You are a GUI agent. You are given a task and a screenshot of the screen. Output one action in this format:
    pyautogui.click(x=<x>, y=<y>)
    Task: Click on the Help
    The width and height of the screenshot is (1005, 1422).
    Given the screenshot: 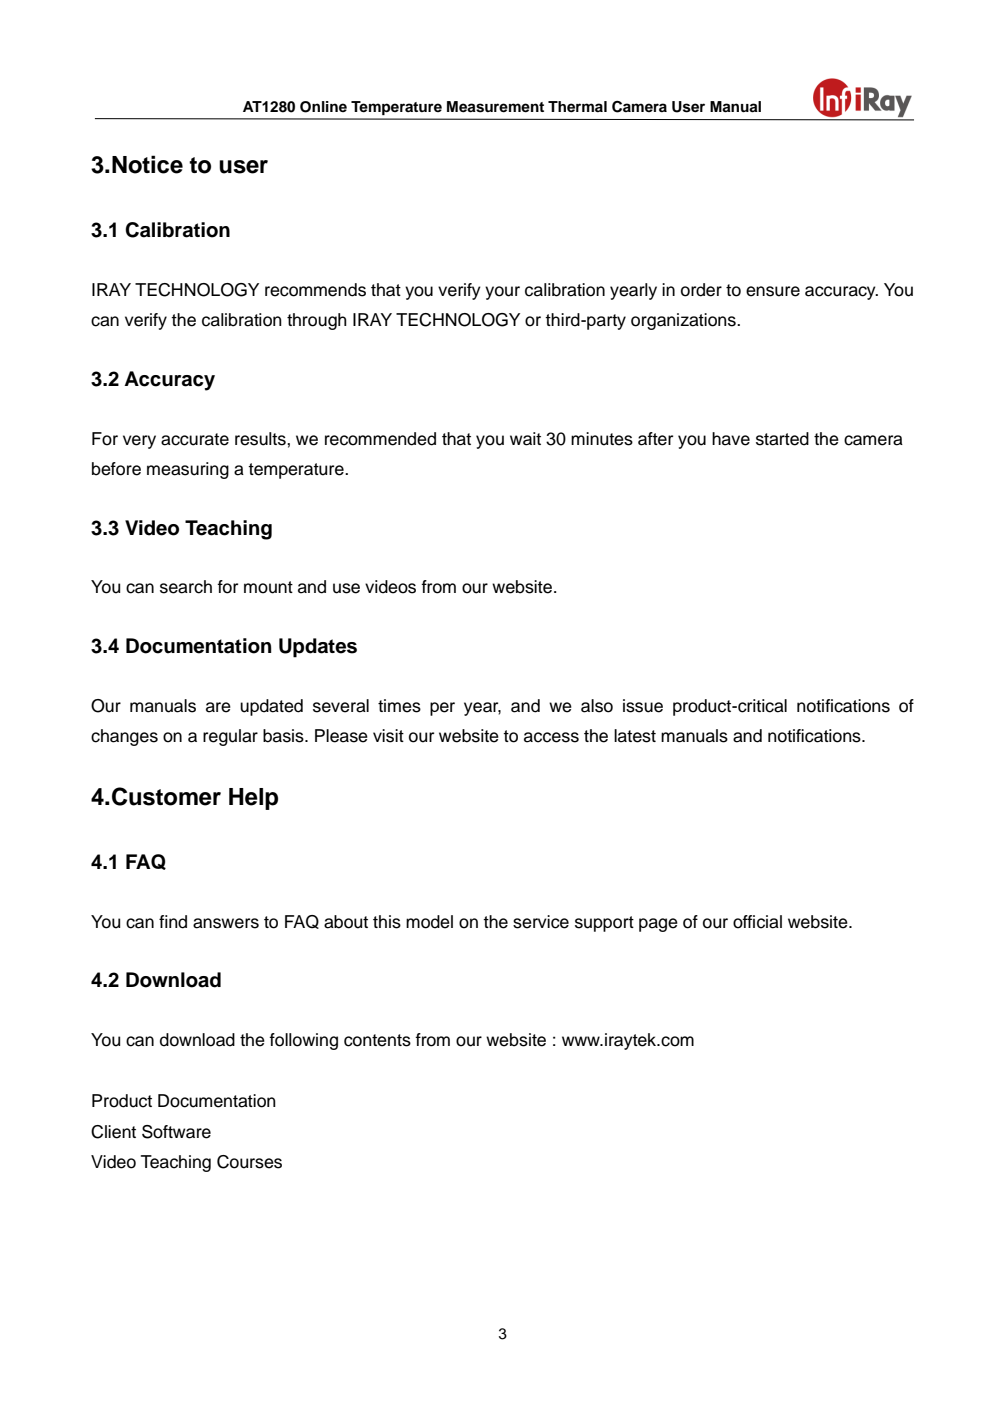 What is the action you would take?
    pyautogui.click(x=253, y=799)
